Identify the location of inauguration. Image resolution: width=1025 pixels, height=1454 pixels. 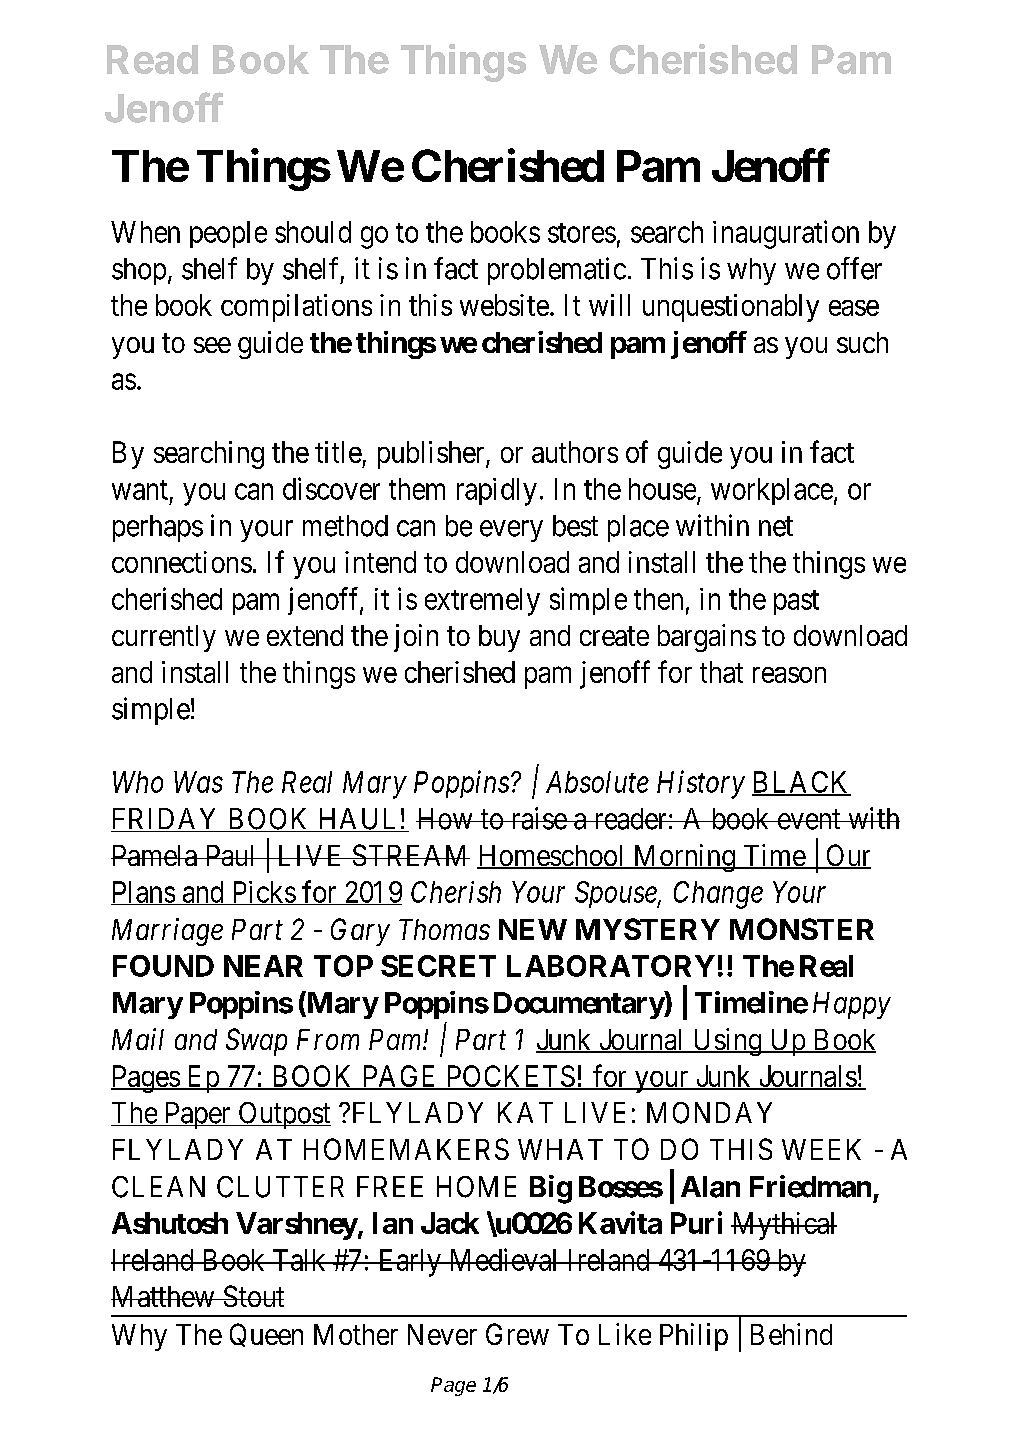
(786, 234).
